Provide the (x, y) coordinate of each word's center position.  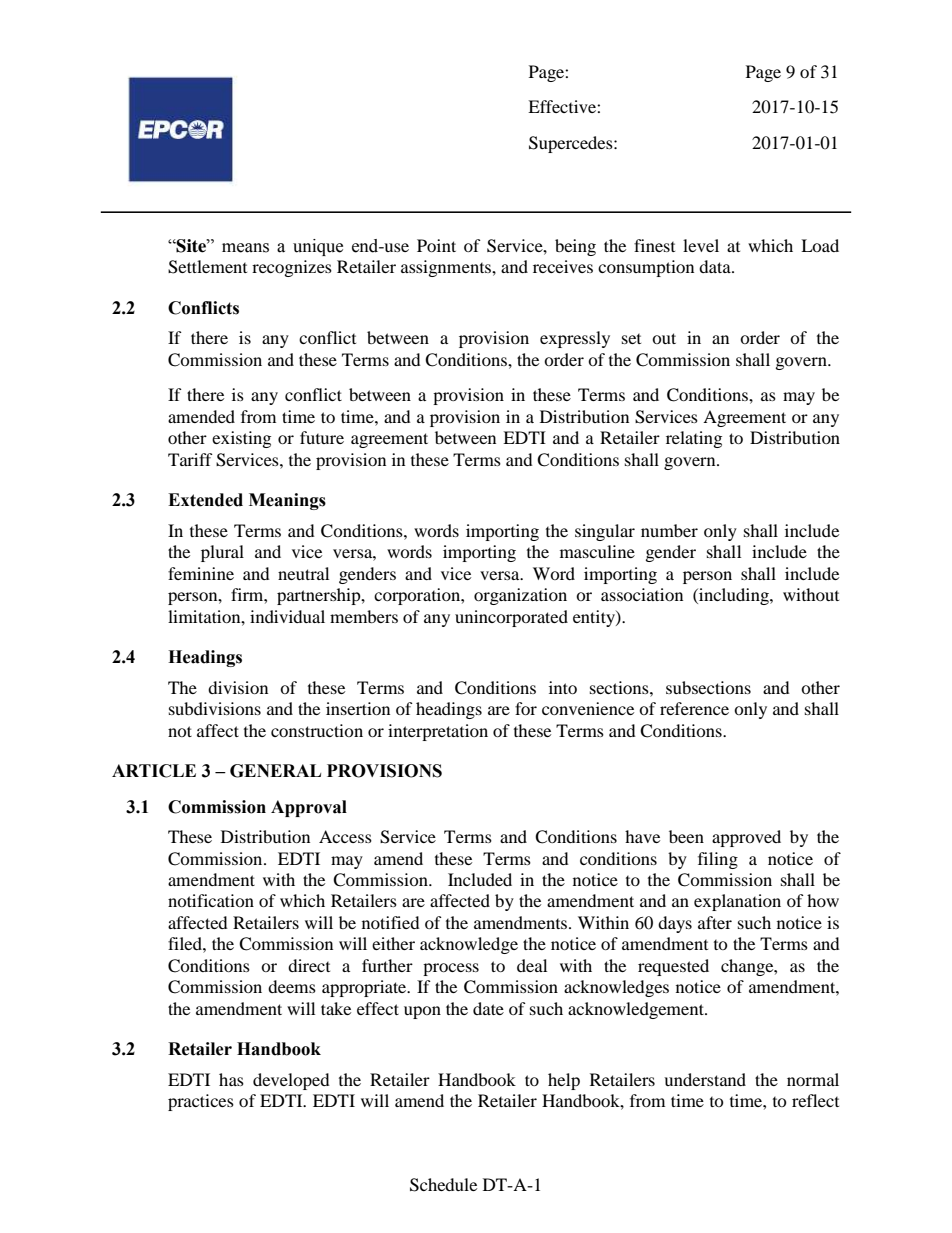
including (734, 596)
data (716, 266)
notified (391, 922)
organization (520, 596)
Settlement (207, 267)
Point (436, 245)
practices (201, 1102)
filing (718, 860)
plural (222, 553)
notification (211, 900)
